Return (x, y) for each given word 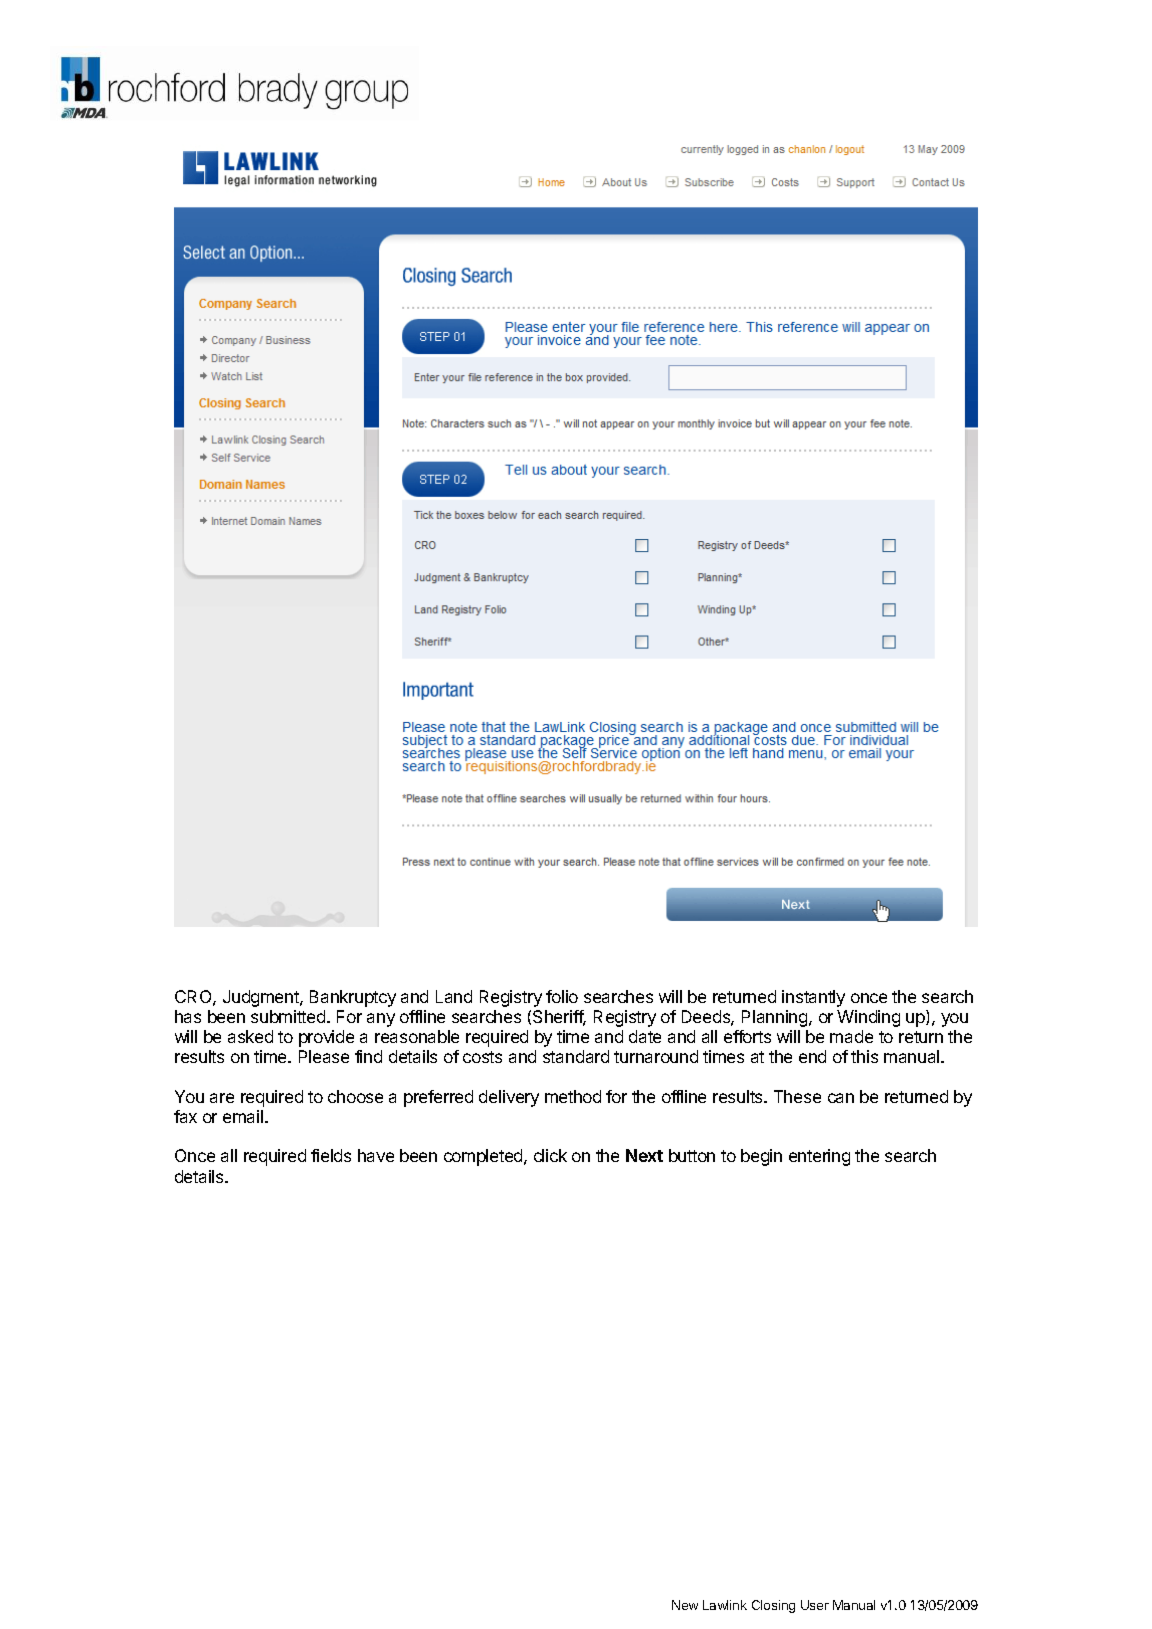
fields (331, 1155)
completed (484, 1157)
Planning (776, 1018)
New (685, 1605)
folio (562, 996)
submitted (289, 1016)
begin (761, 1157)
